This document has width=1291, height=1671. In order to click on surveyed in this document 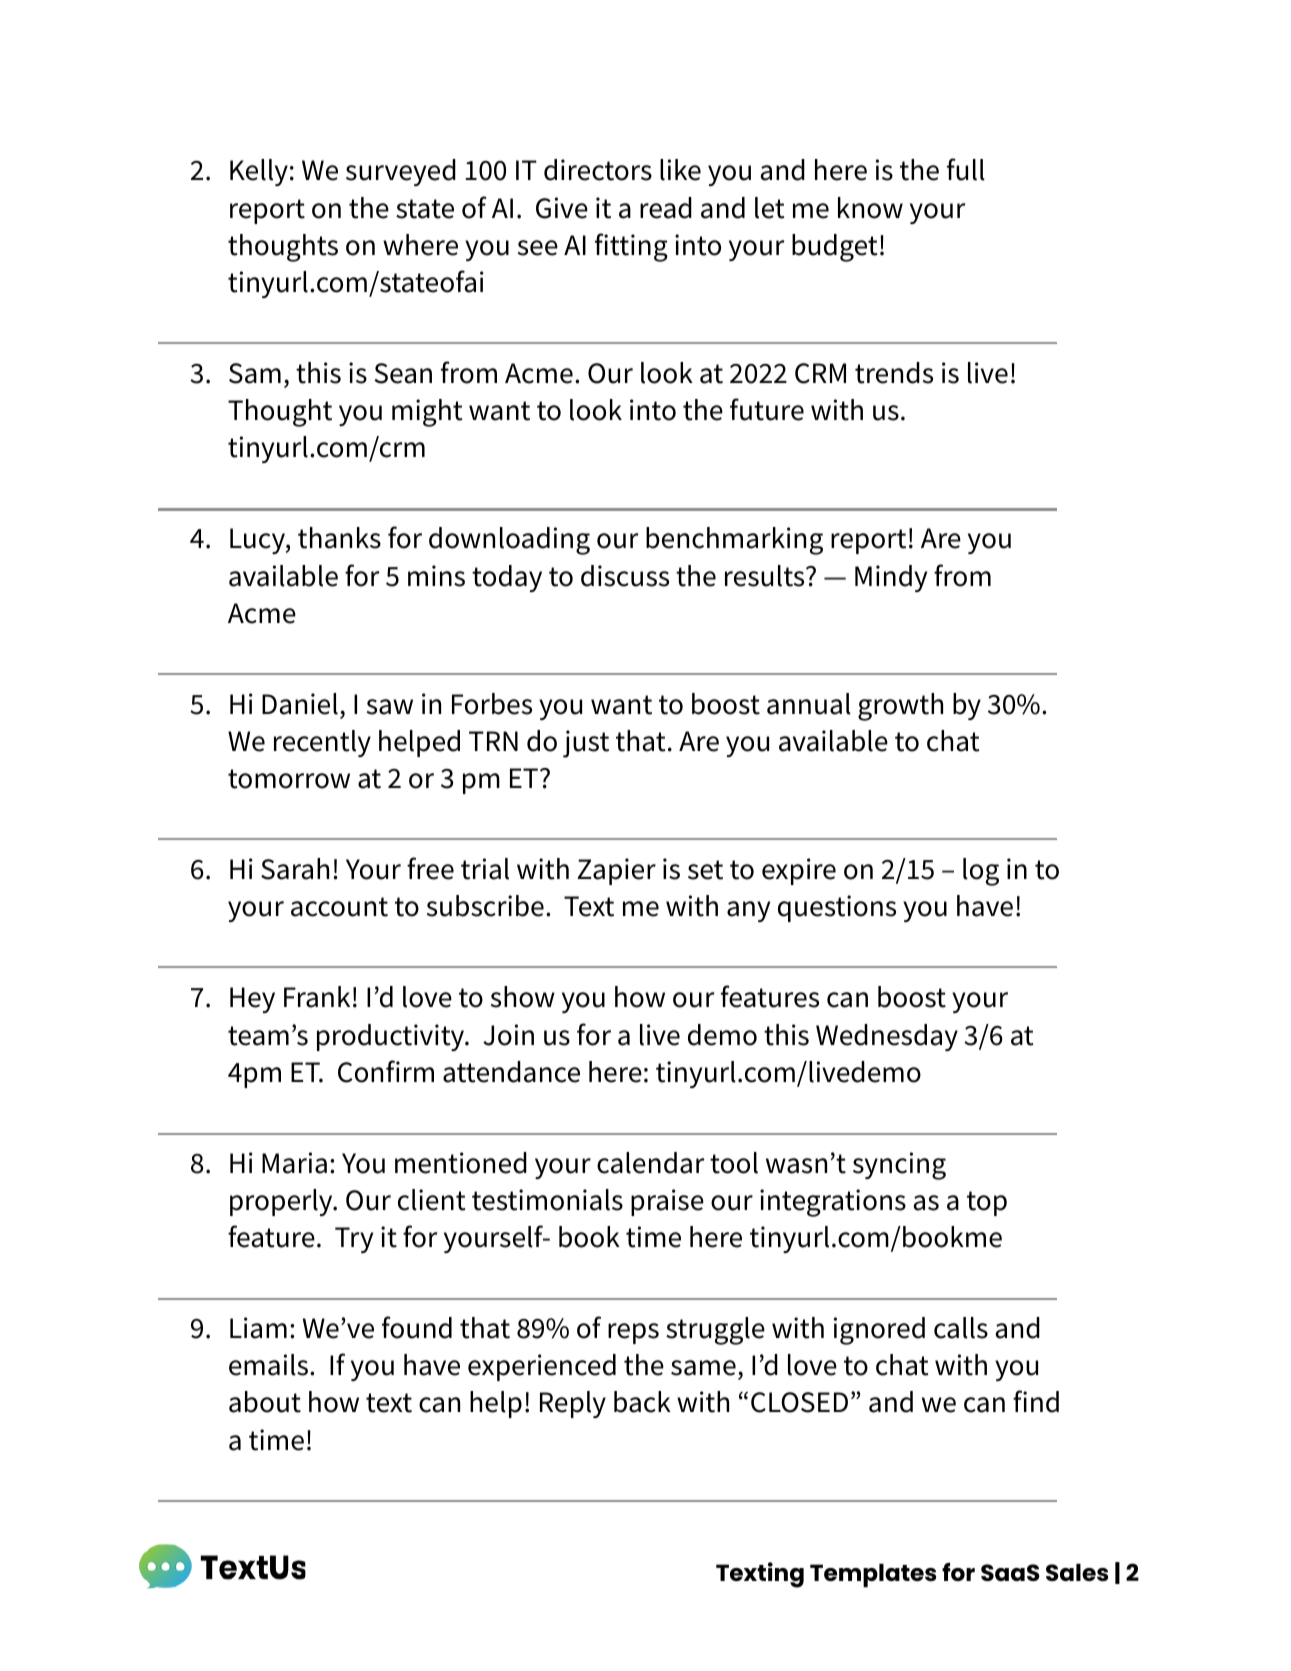, I will do `click(401, 172)`.
